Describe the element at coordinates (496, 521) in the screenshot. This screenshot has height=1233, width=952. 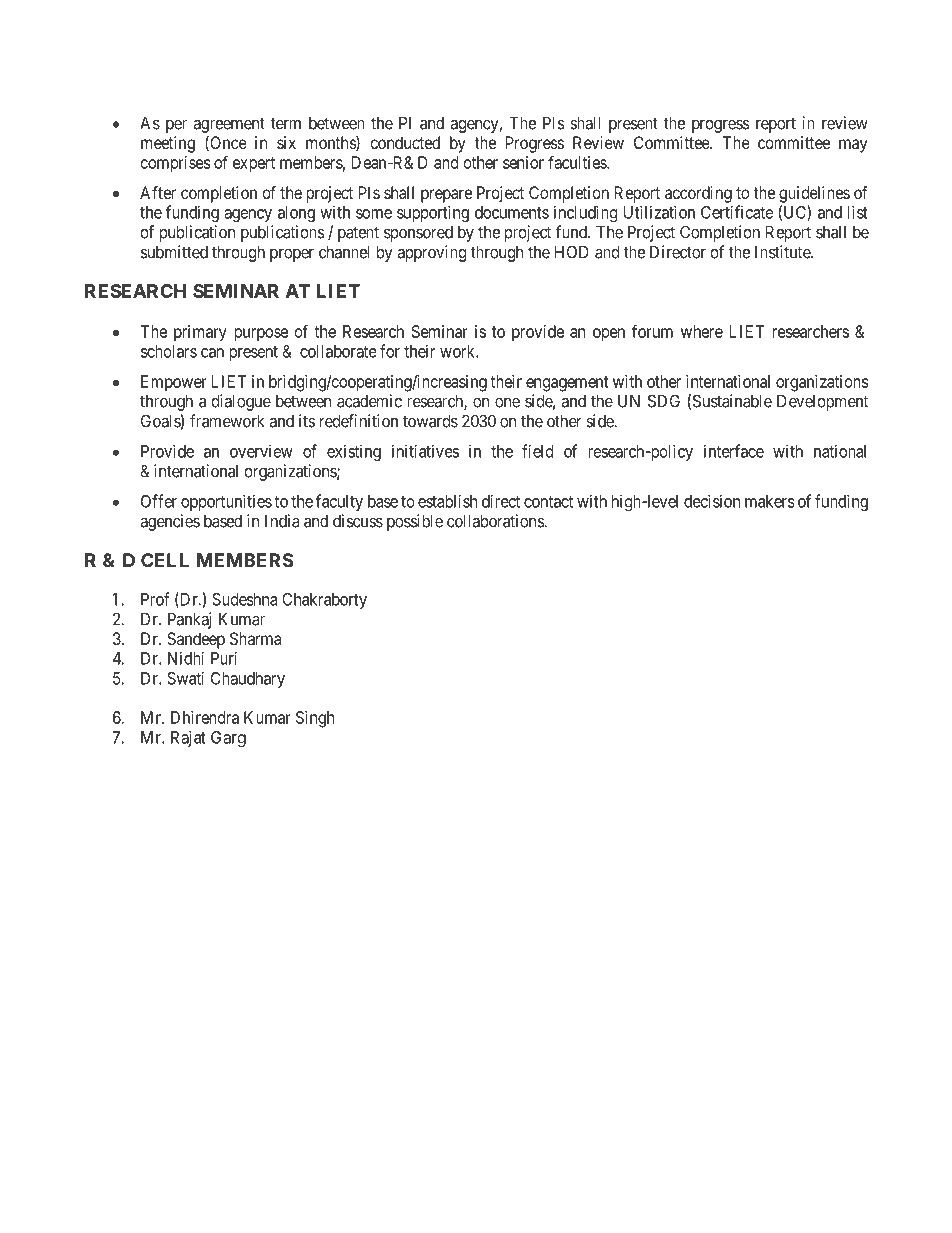
I see `collaborations` at that location.
